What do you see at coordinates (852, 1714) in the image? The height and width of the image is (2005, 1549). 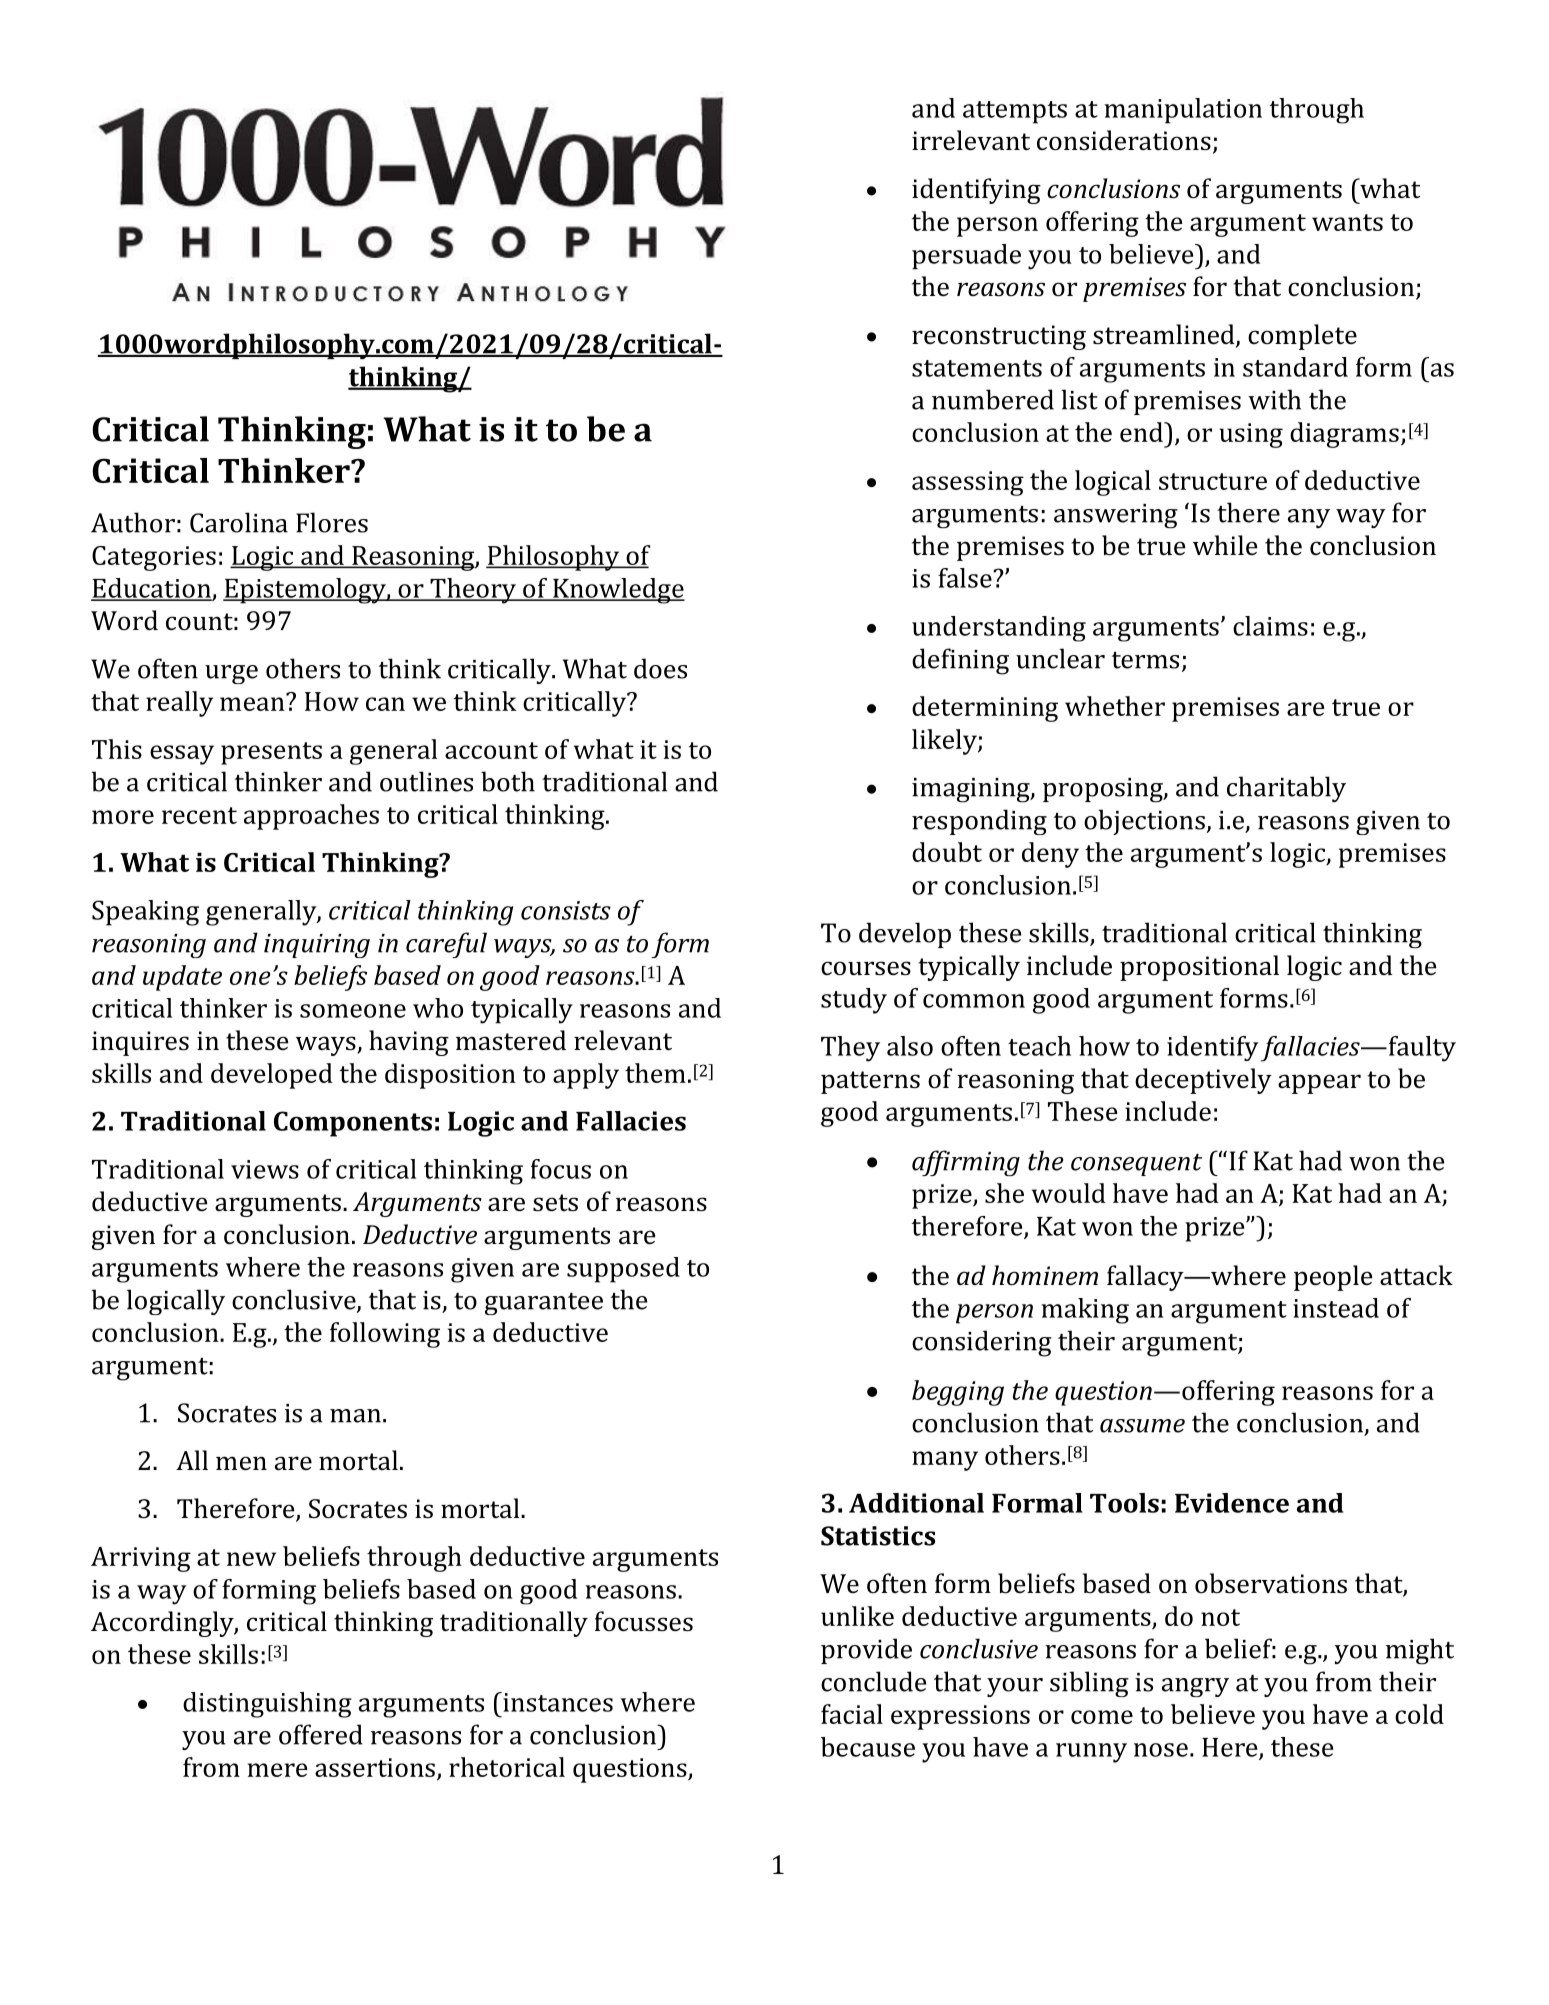 I see `facial` at bounding box center [852, 1714].
